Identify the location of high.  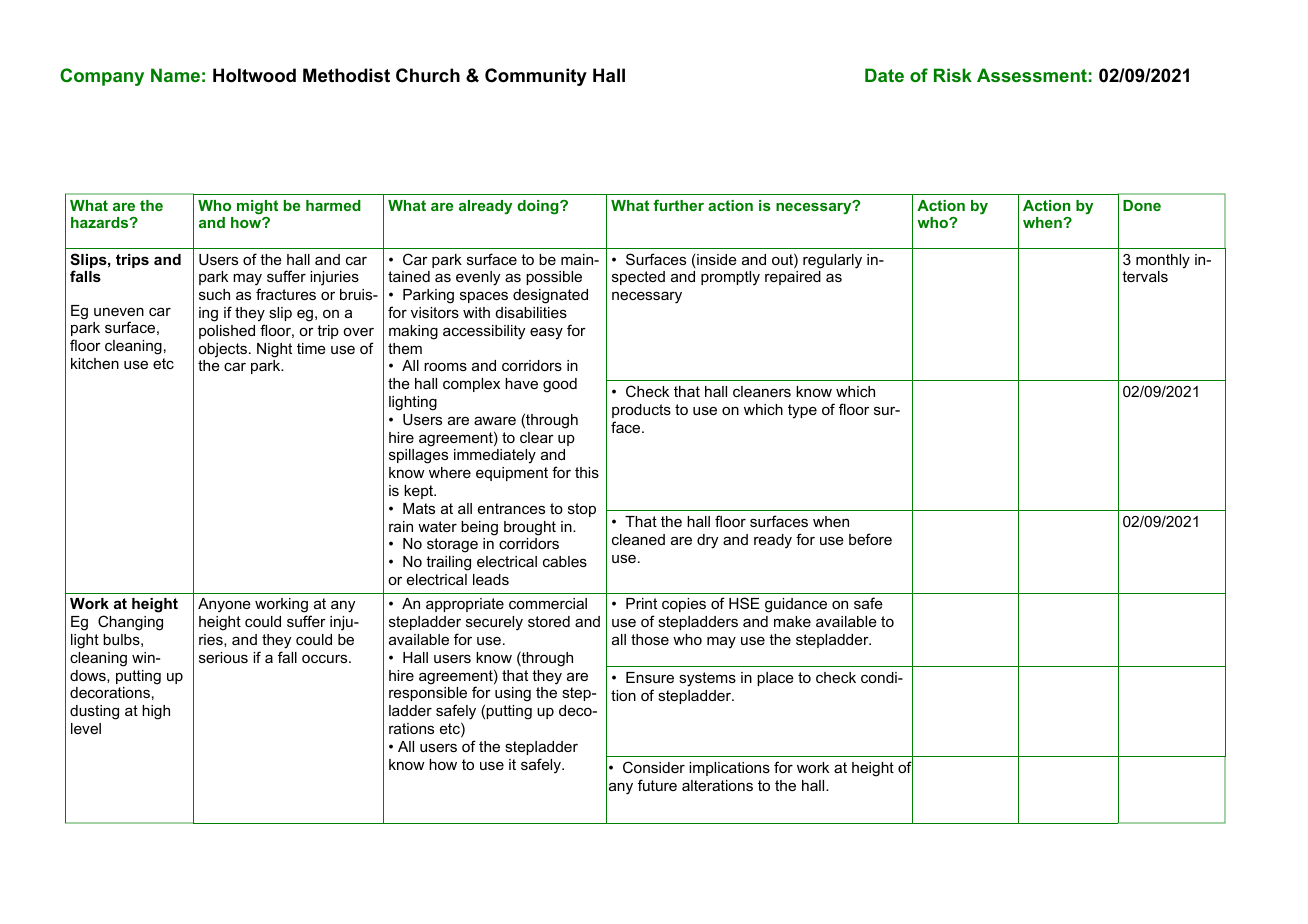
(156, 712).
